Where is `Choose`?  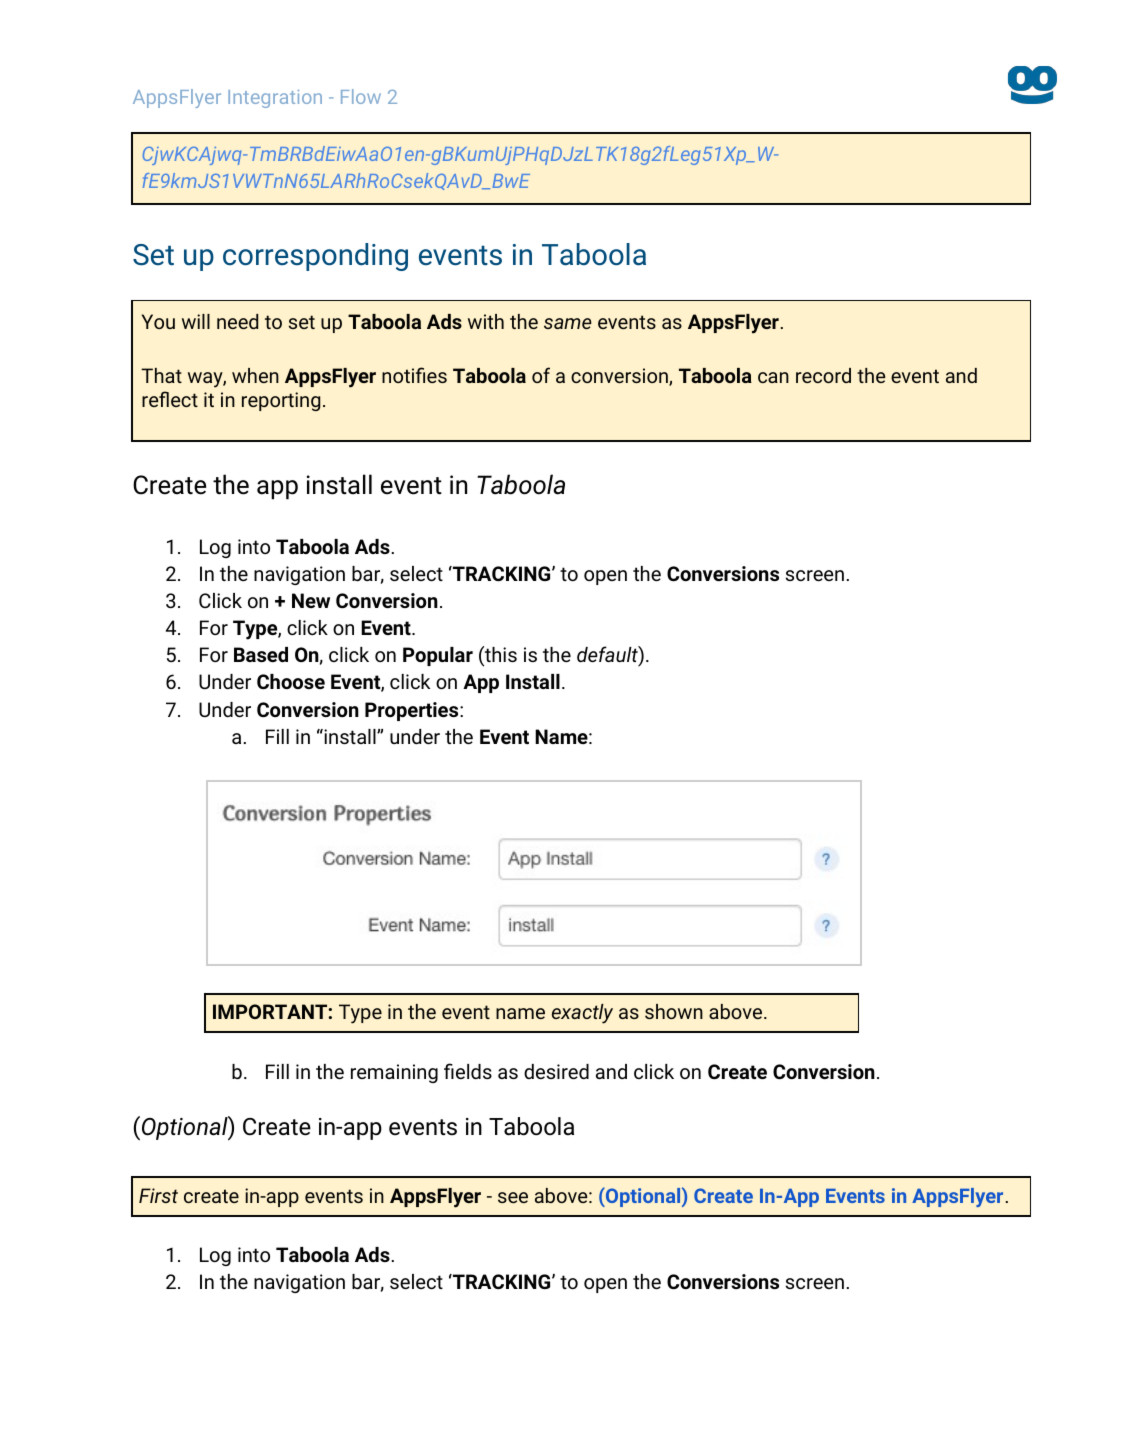 Choose is located at coordinates (291, 681).
